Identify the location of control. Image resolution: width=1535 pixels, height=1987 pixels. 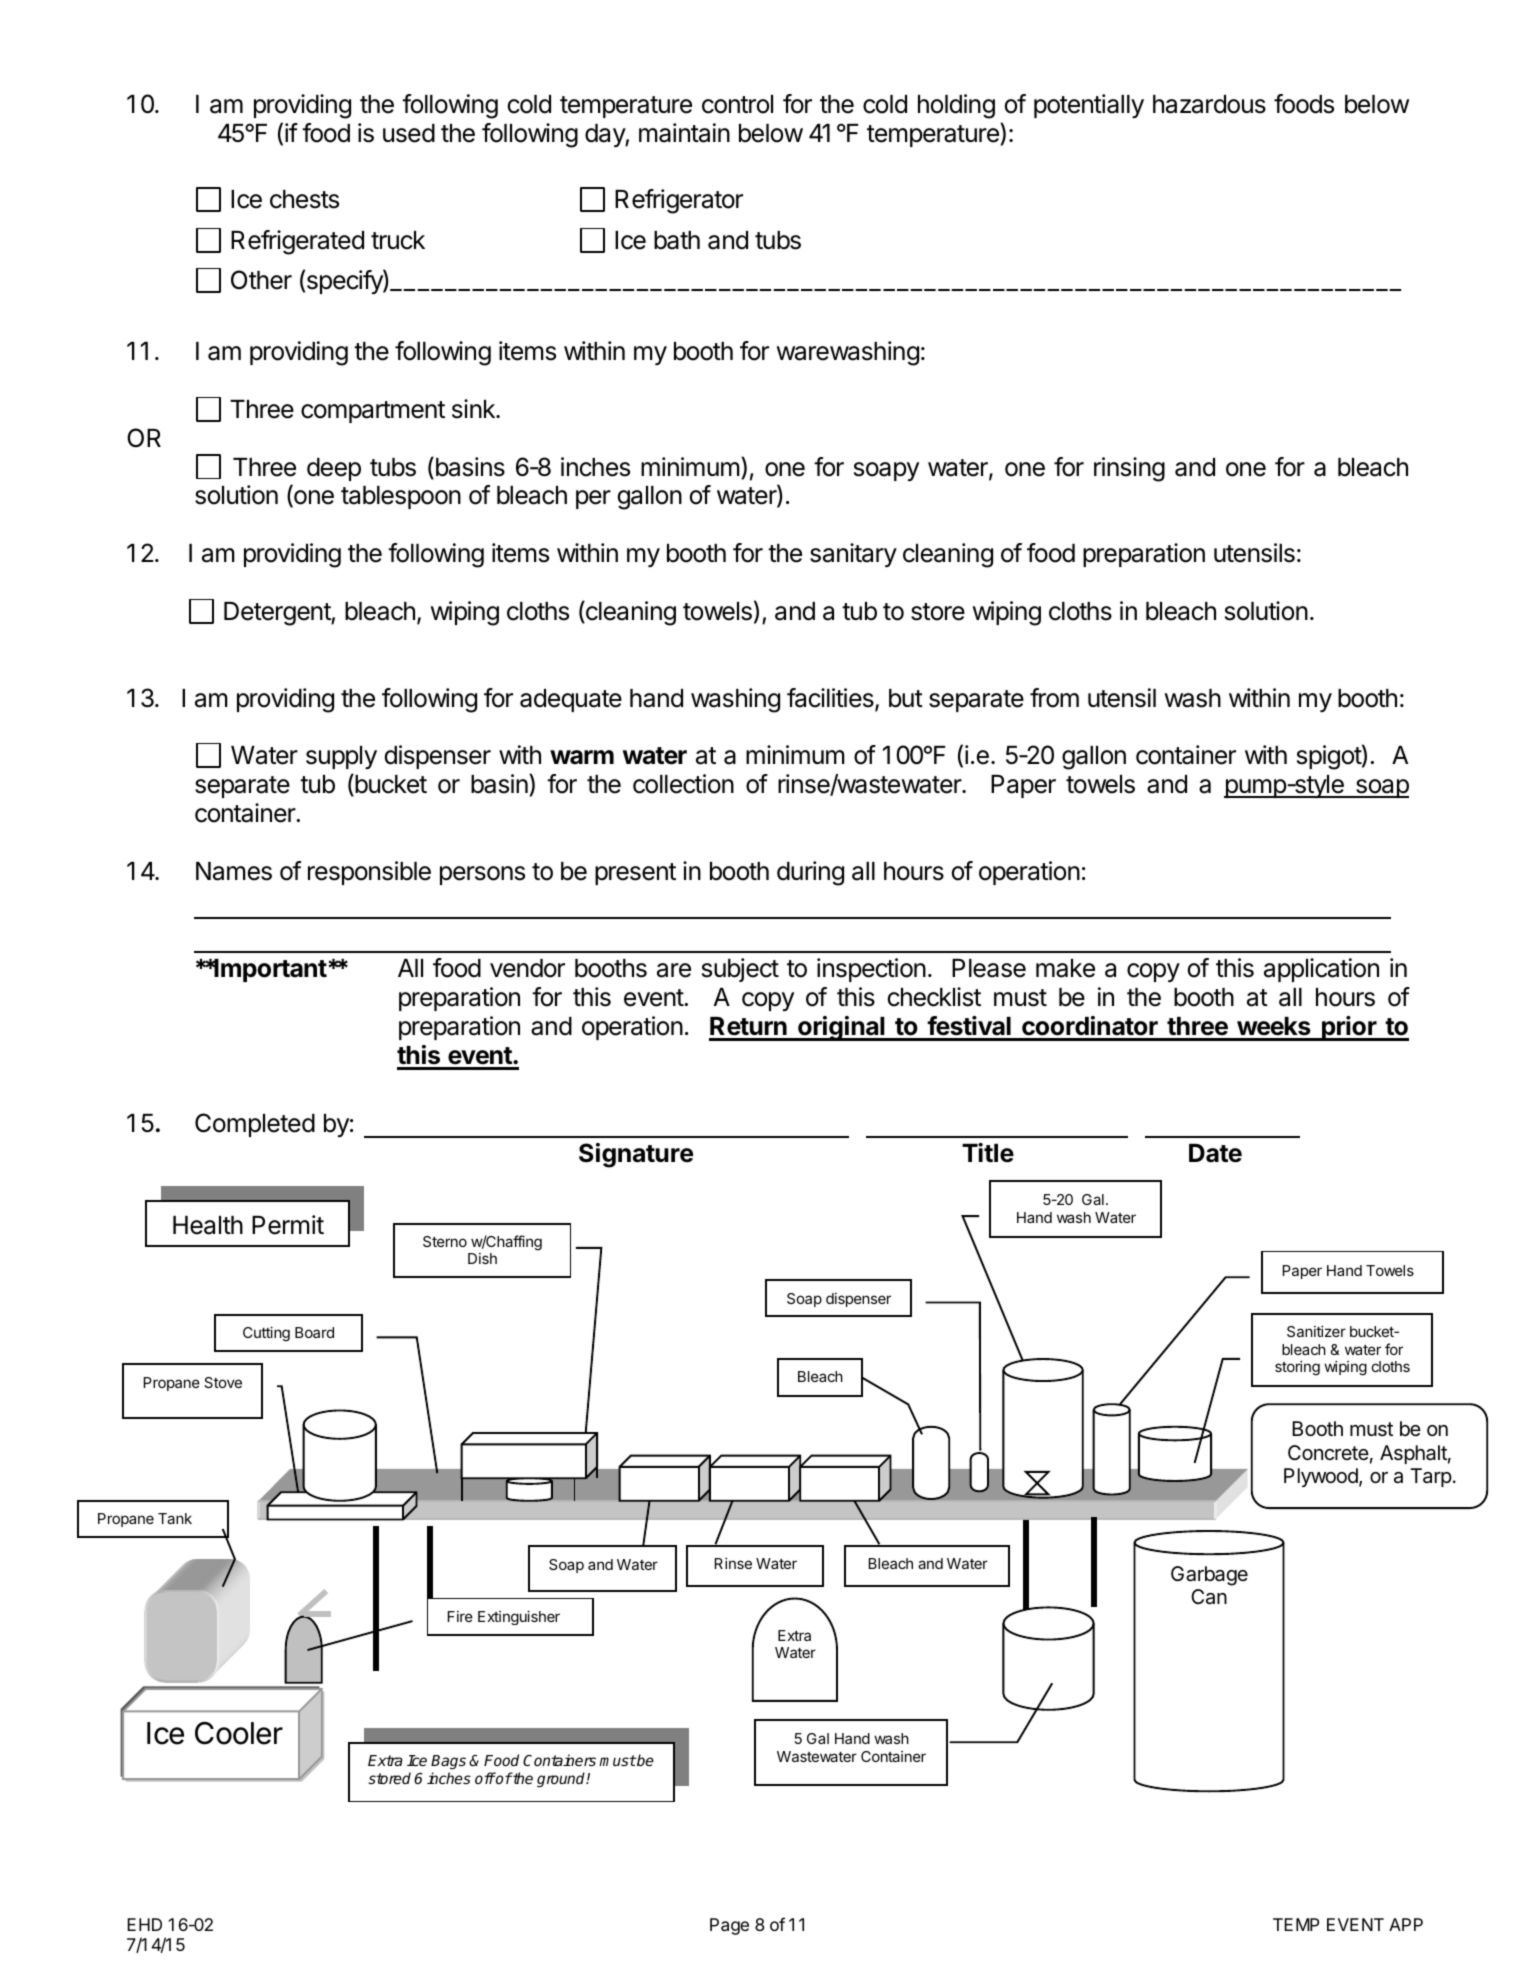
(737, 104).
